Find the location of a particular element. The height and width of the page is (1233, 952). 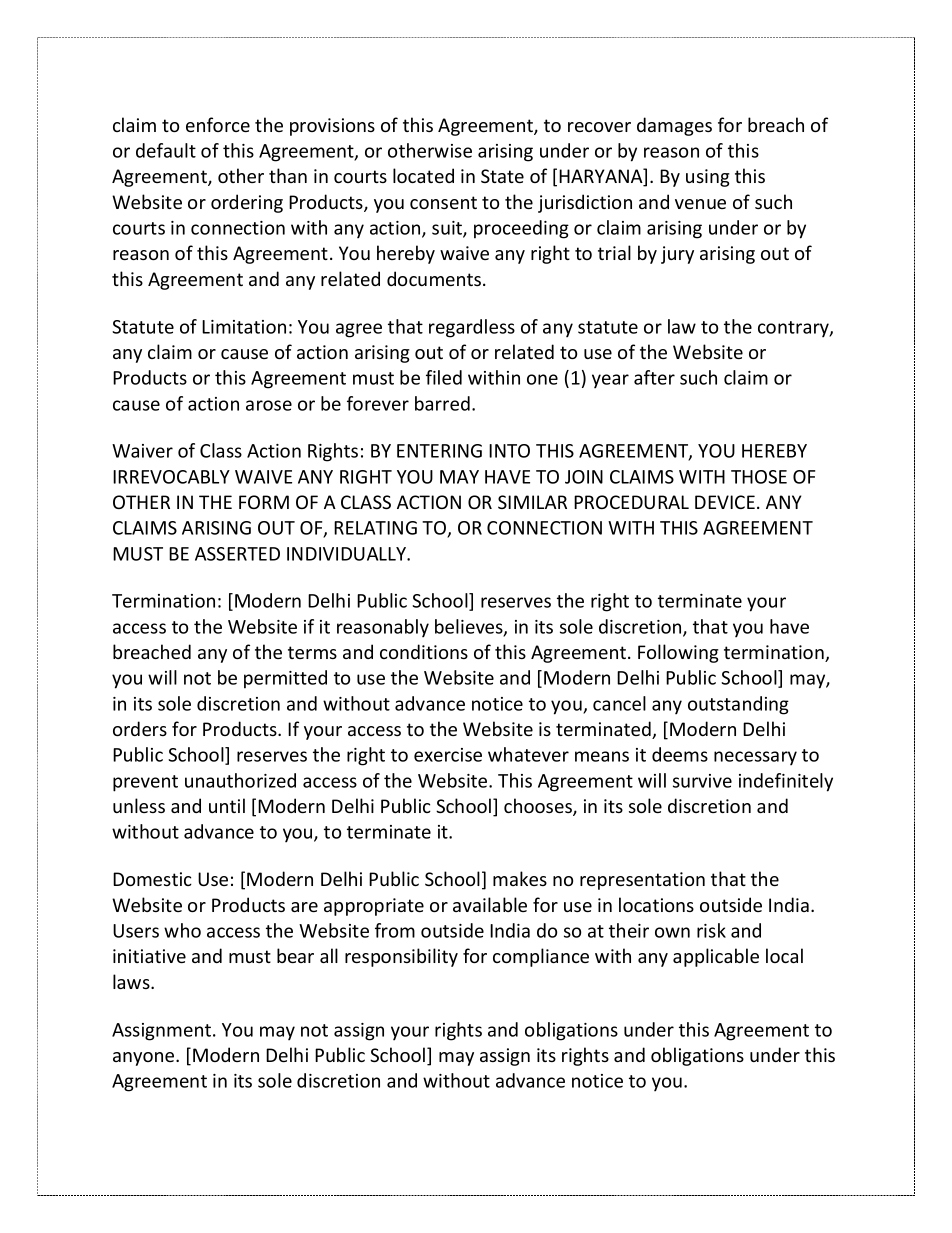

applicable is located at coordinates (716, 957).
